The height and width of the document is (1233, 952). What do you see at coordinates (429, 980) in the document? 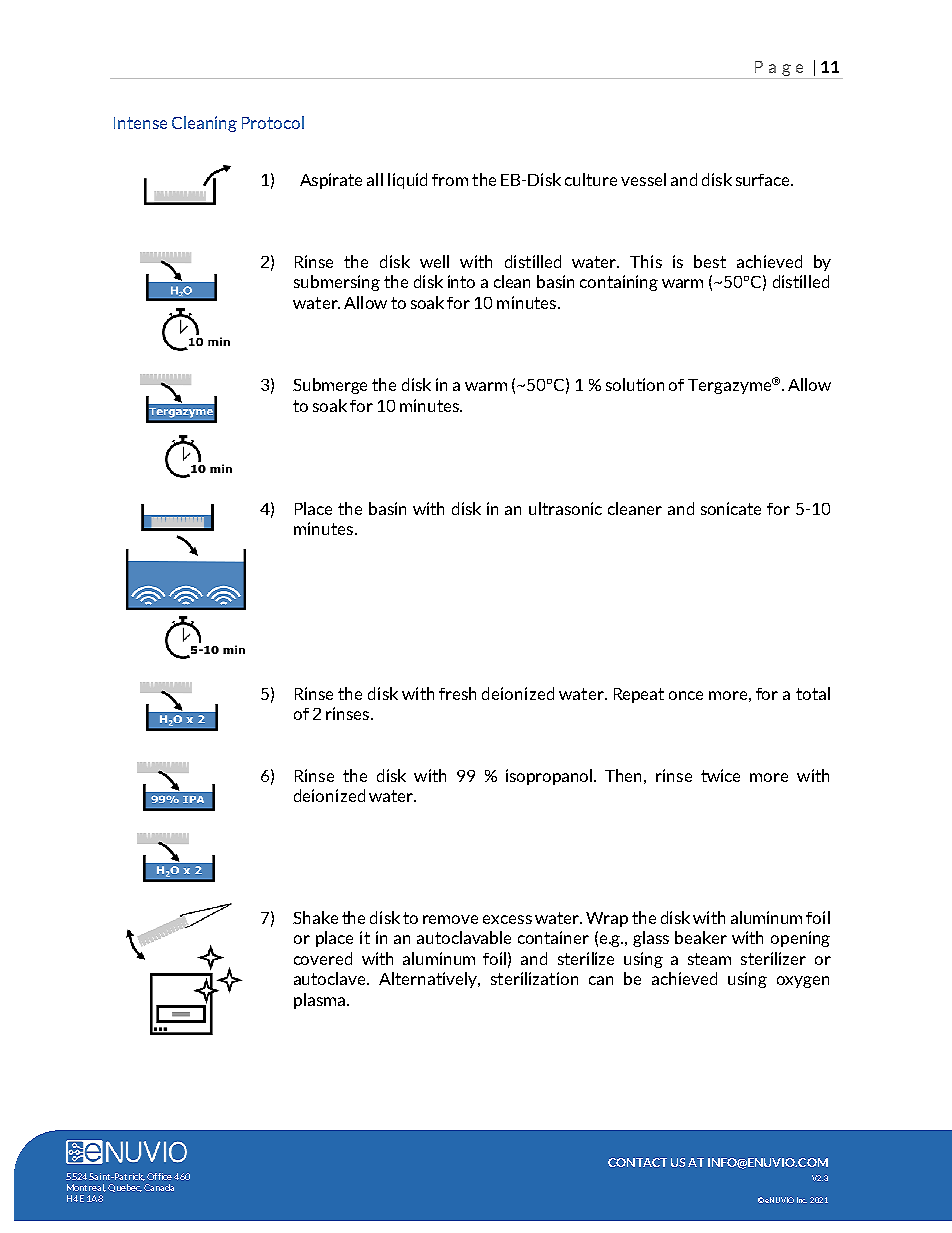
I see `Alternatively` at bounding box center [429, 980].
